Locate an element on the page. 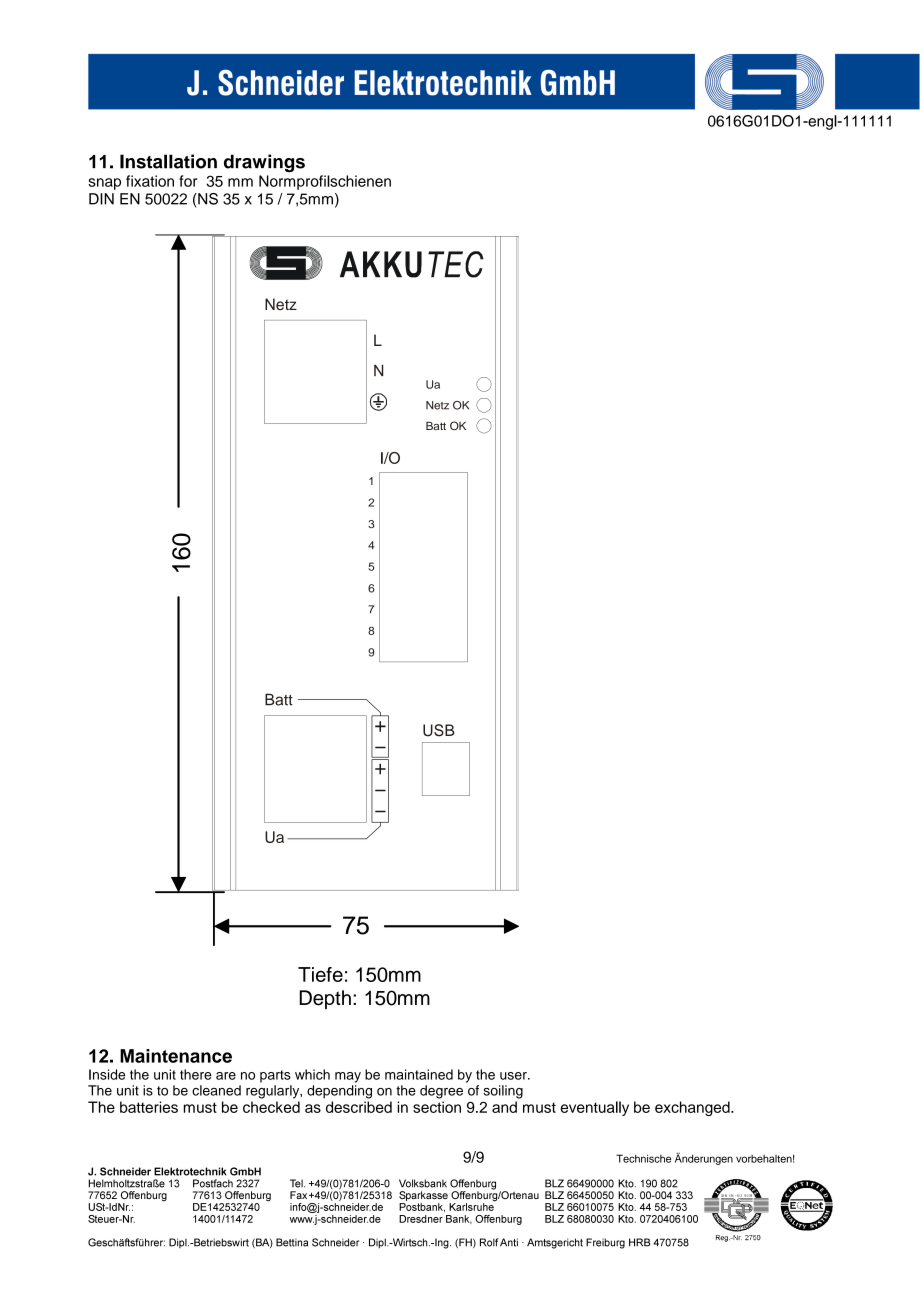 The height and width of the page is (1308, 924). Depth is located at coordinates (325, 999).
